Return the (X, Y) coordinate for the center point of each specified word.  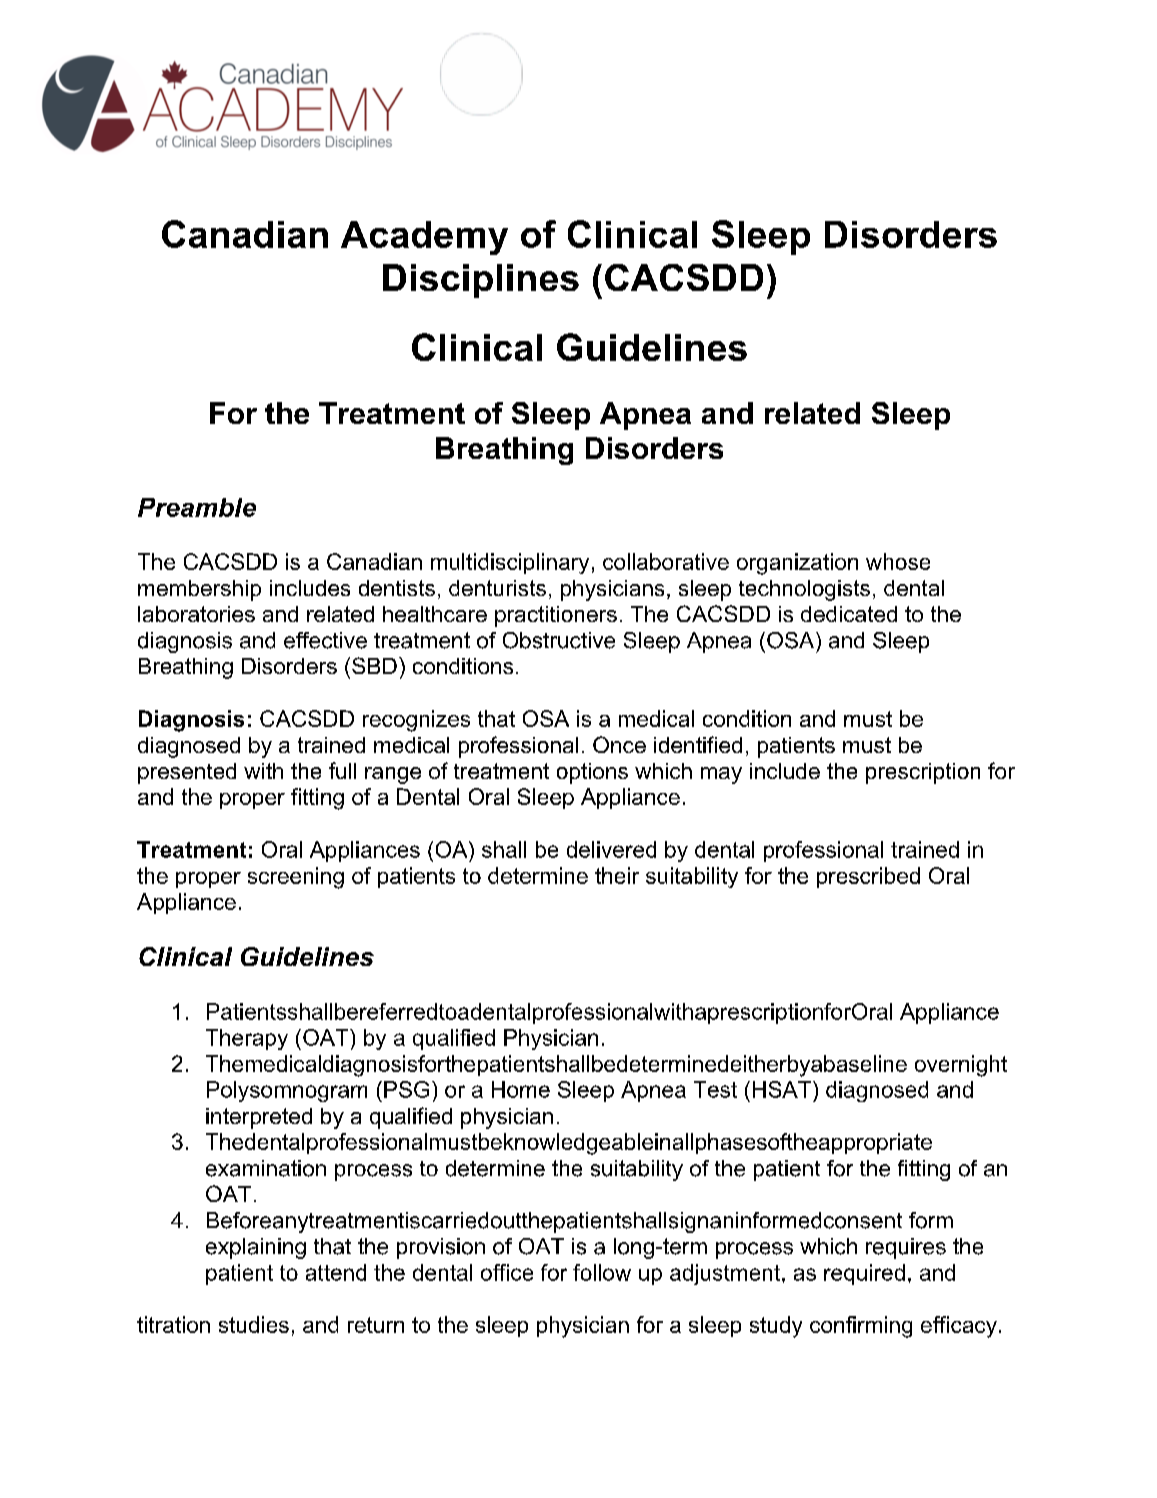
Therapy (247, 1039)
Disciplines (481, 281)
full (342, 770)
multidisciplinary (510, 563)
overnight (961, 1066)
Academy (424, 238)
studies (254, 1324)
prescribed (868, 877)
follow (602, 1272)
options (592, 773)
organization (797, 564)
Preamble (197, 507)
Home (521, 1089)
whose (898, 561)
